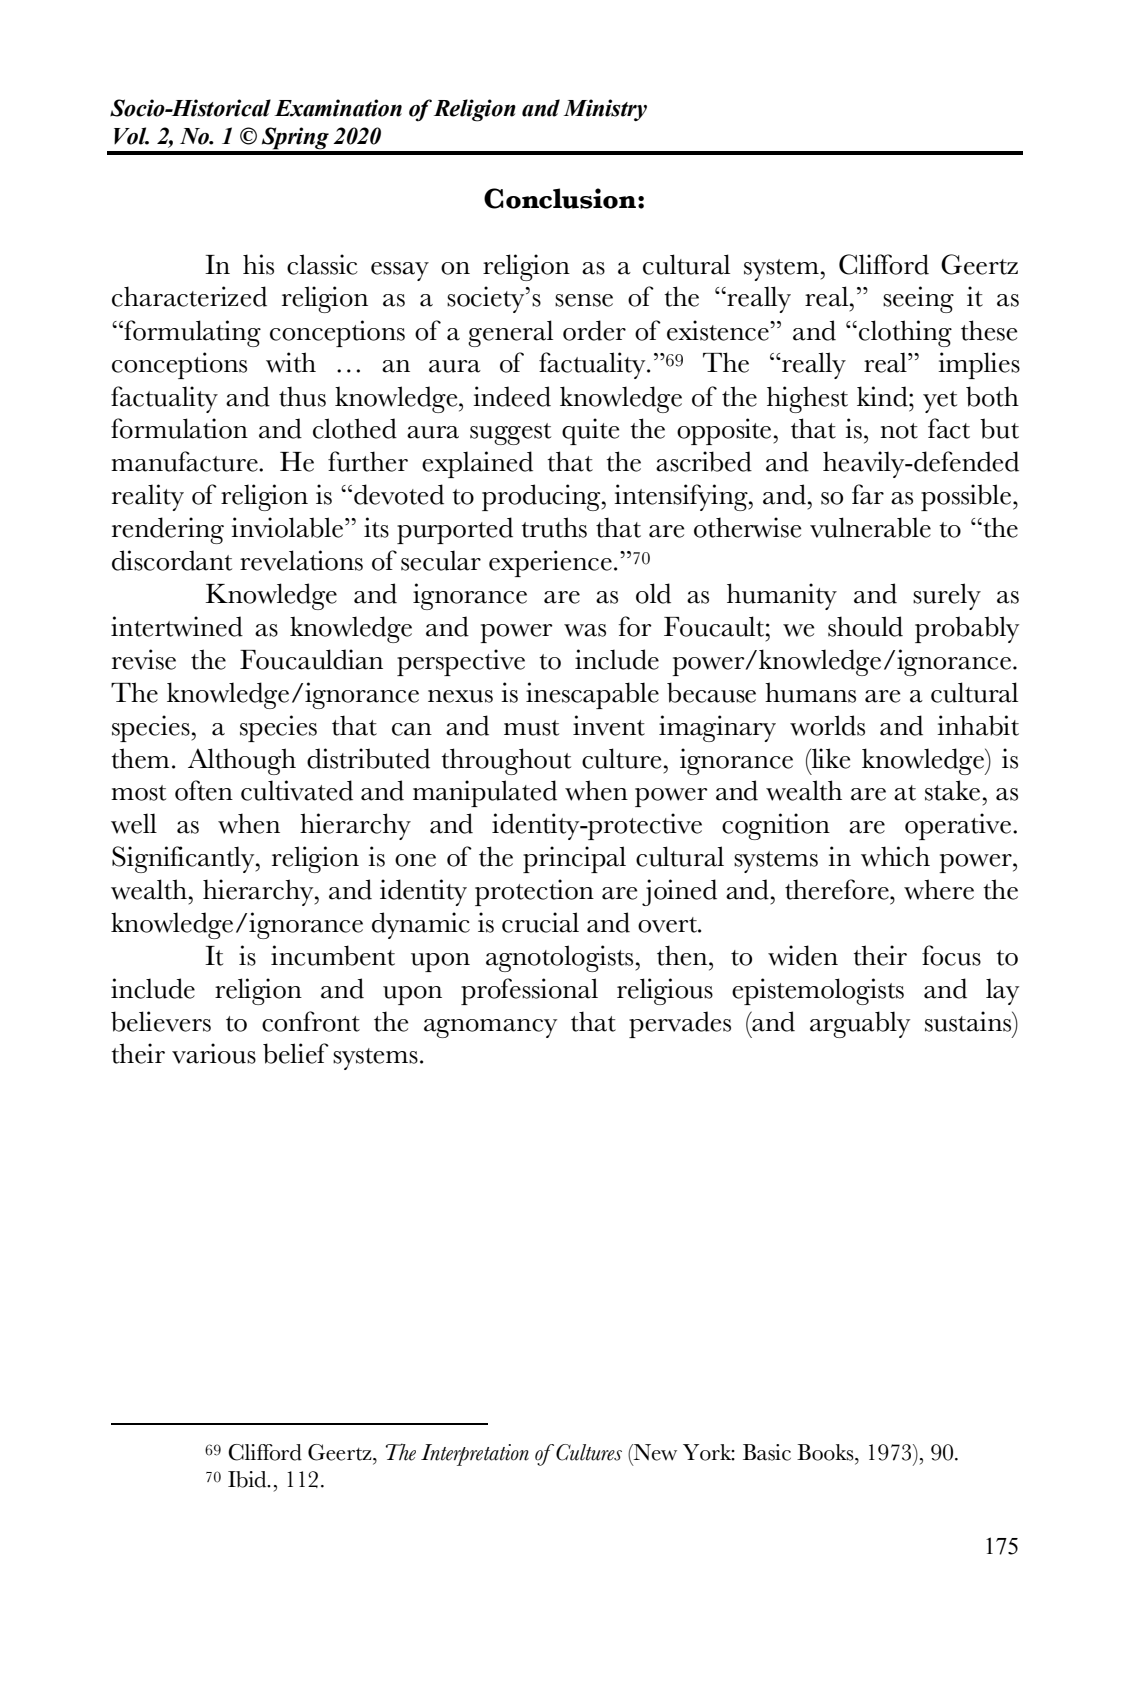 This document has height=1695, width=1130. What do you see at coordinates (172, 560) in the document?
I see `discordant` at bounding box center [172, 560].
